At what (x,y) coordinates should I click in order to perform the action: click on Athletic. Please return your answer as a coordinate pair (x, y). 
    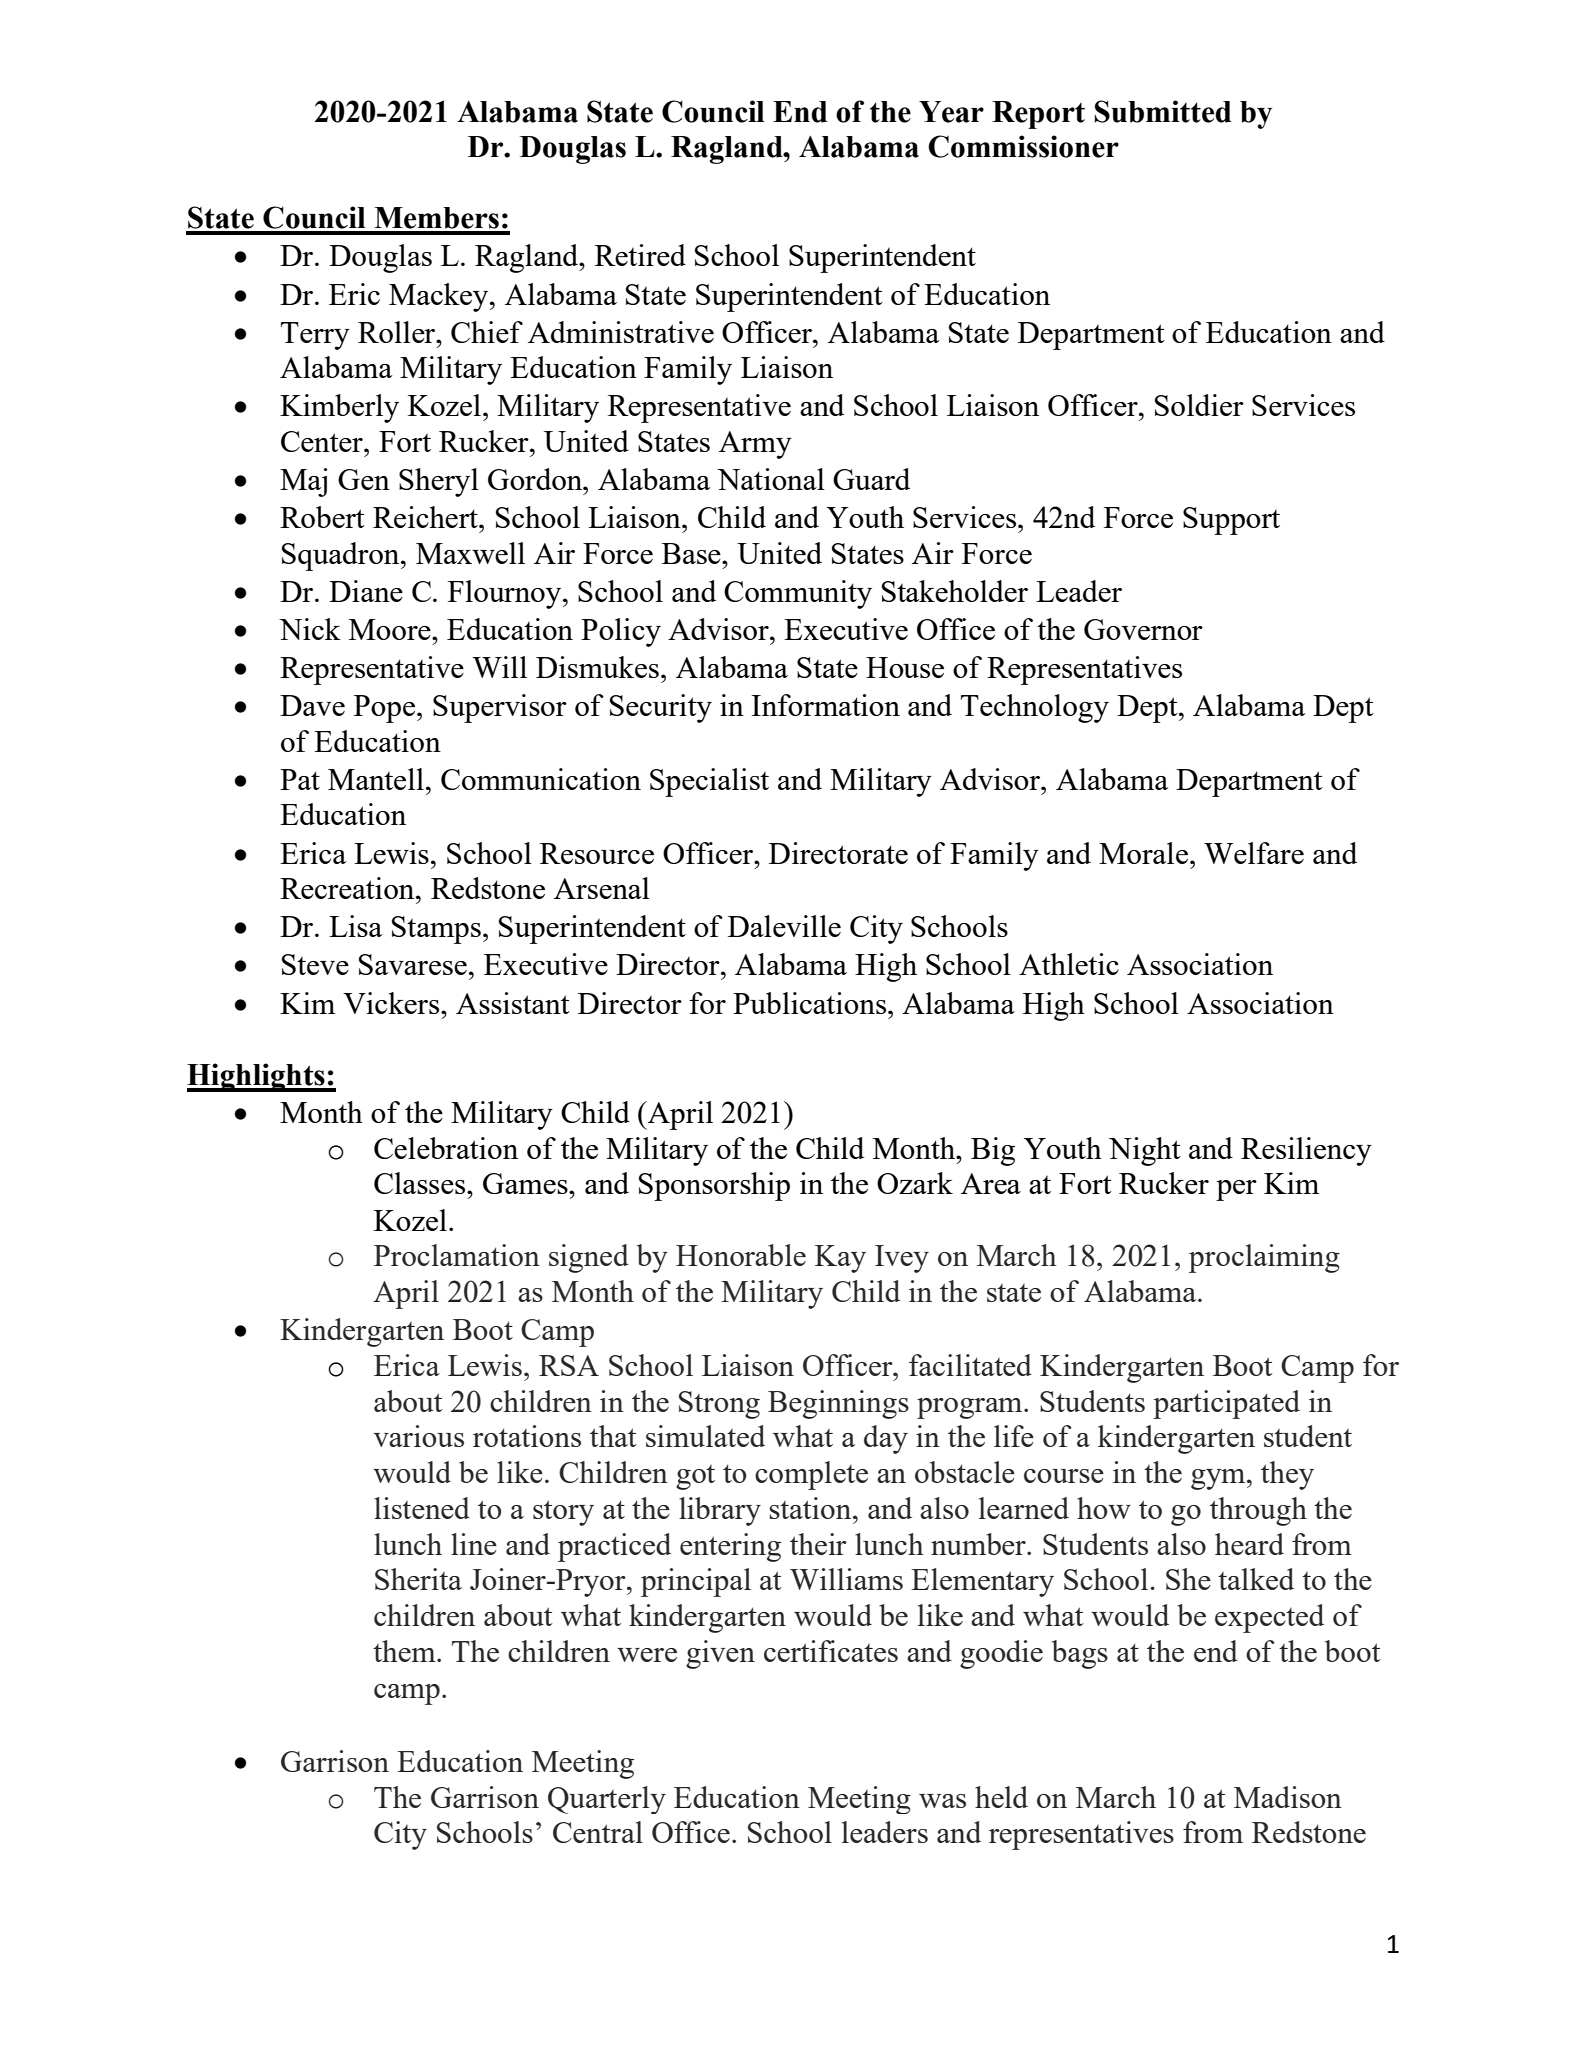
    Looking at the image, I should click on (1069, 964).
